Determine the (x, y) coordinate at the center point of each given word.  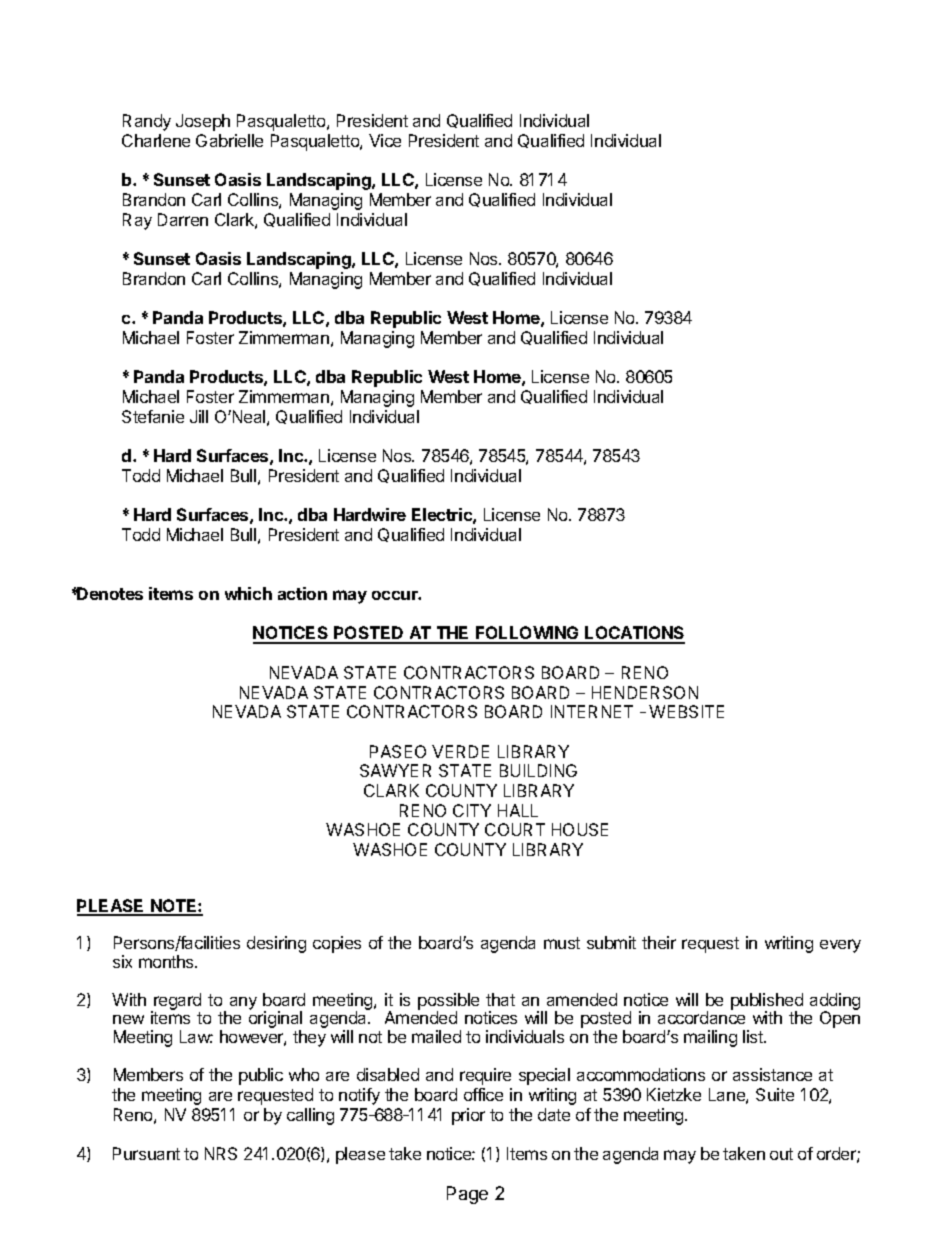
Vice (385, 140)
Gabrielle (229, 140)
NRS (221, 1153)
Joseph (203, 122)
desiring (276, 944)
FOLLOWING (527, 634)
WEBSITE (686, 711)
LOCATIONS (634, 634)
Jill (199, 416)
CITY (472, 810)
